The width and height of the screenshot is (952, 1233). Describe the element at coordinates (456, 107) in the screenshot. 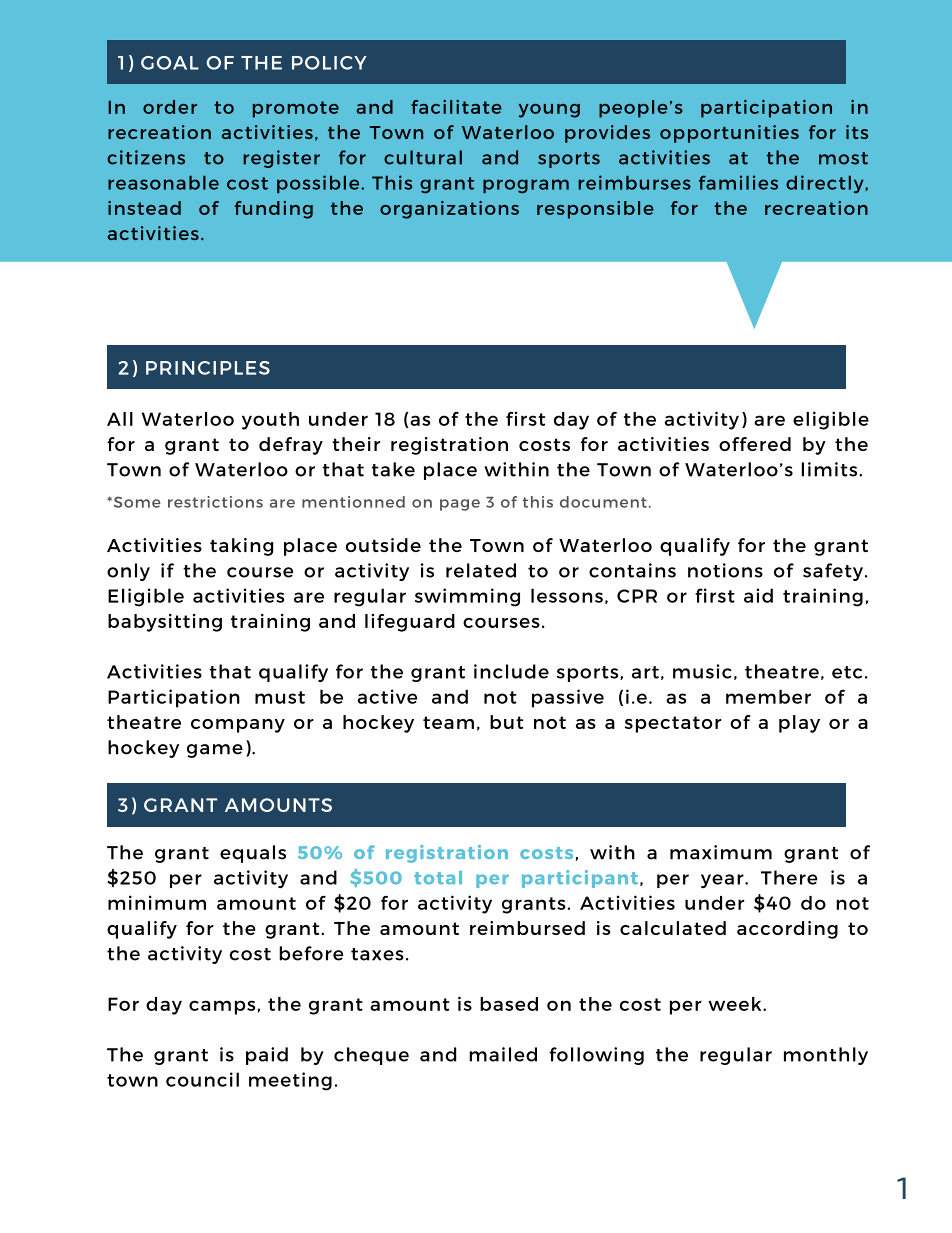

I see `facilitate` at that location.
